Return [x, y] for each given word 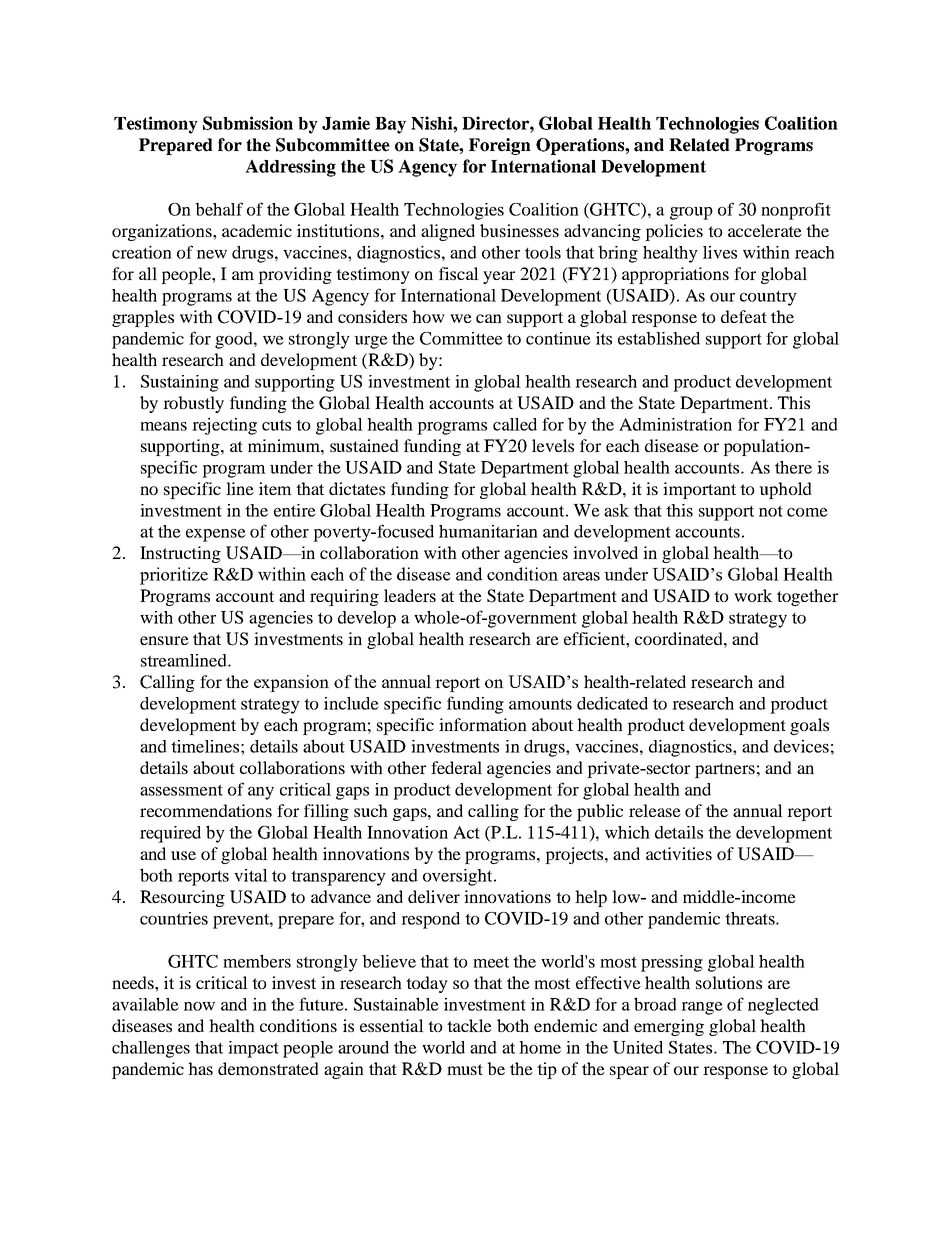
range [702, 1008]
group [691, 213]
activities [679, 853]
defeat [744, 316]
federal [456, 767]
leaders [410, 595]
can [489, 318]
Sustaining [180, 383]
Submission [248, 123]
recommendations [206, 810]
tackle [469, 1025]
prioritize [174, 576]
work [753, 595]
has [200, 1068]
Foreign [500, 146]
